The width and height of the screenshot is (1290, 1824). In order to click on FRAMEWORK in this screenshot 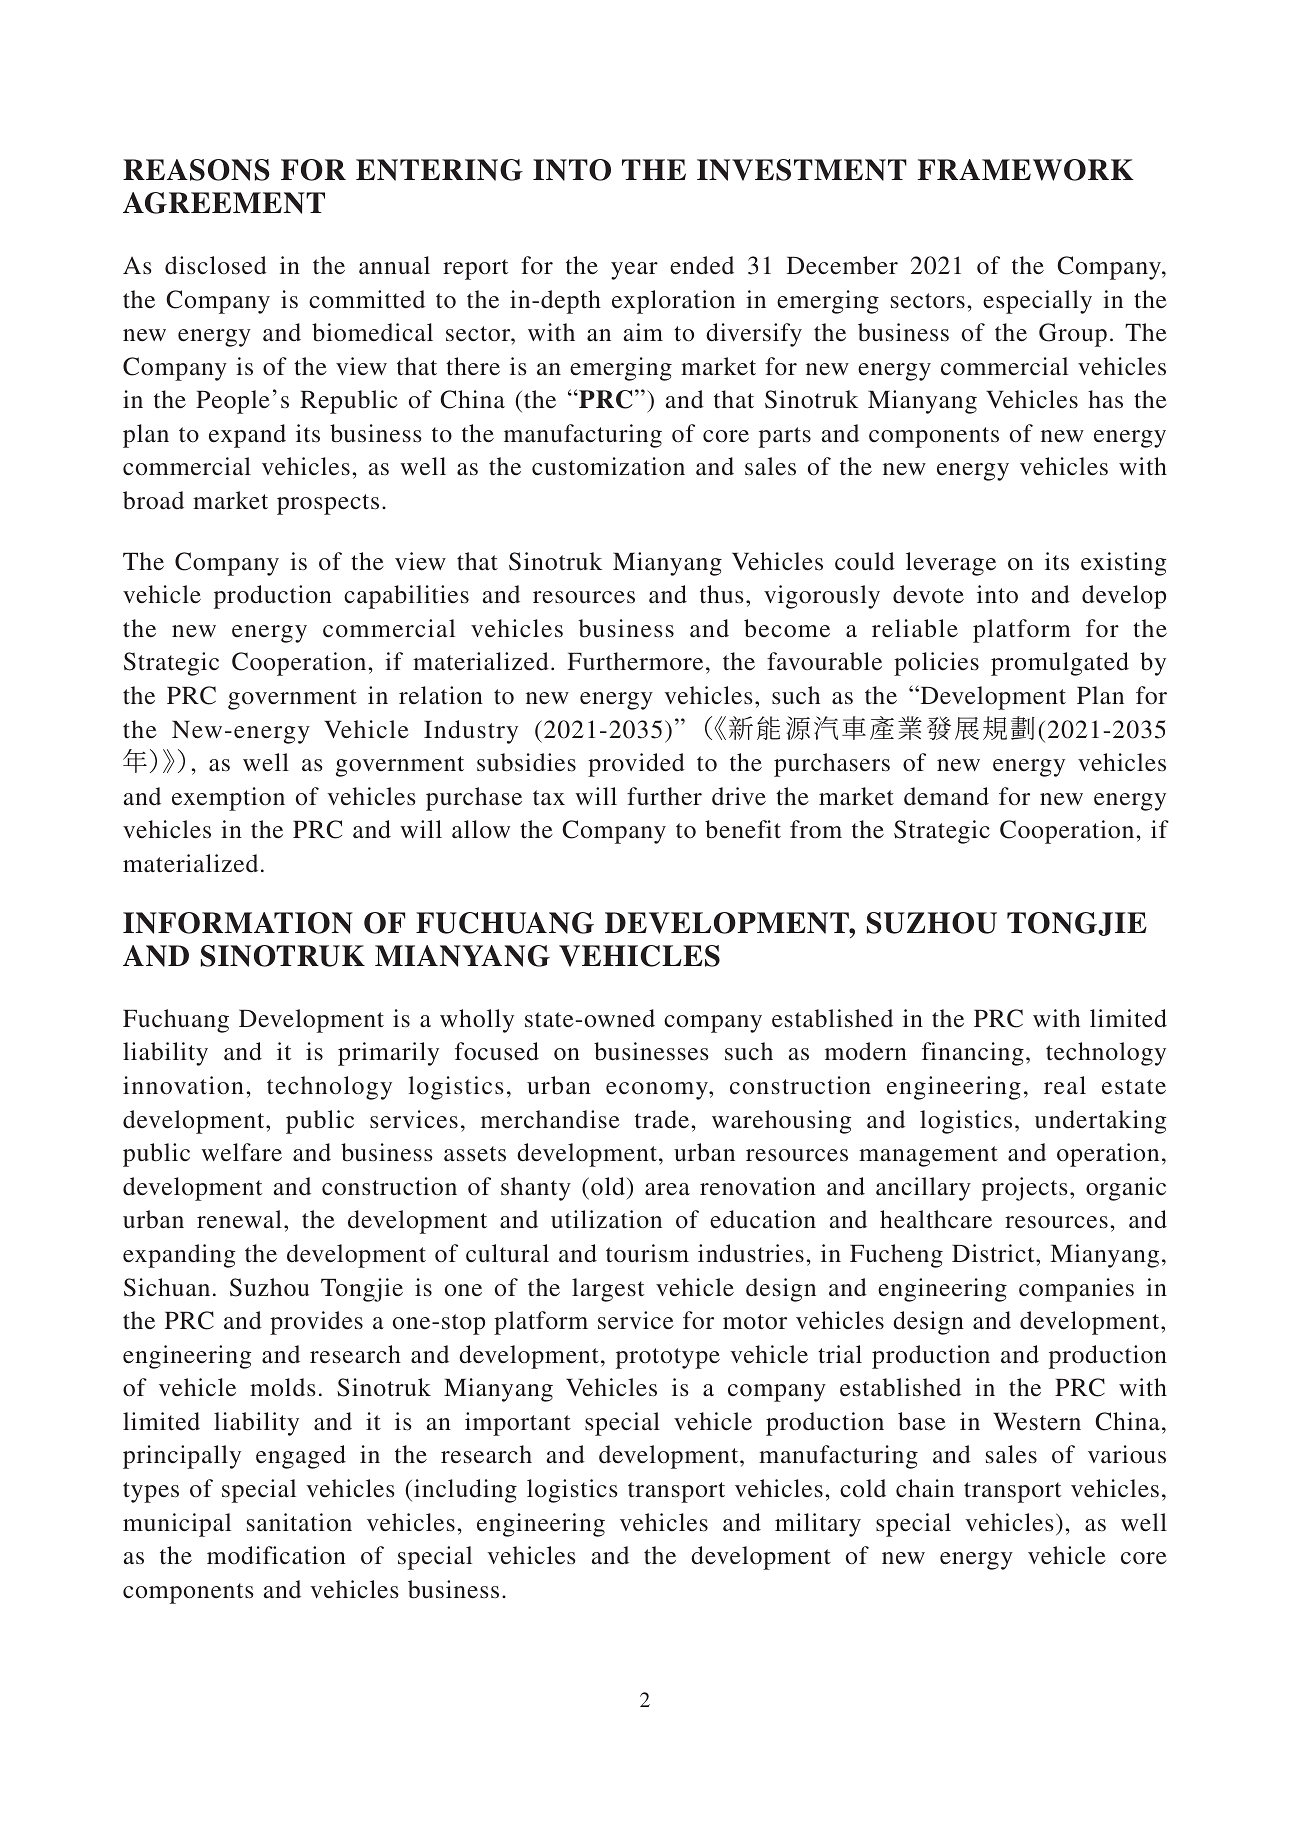, I will do `click(1026, 170)`.
